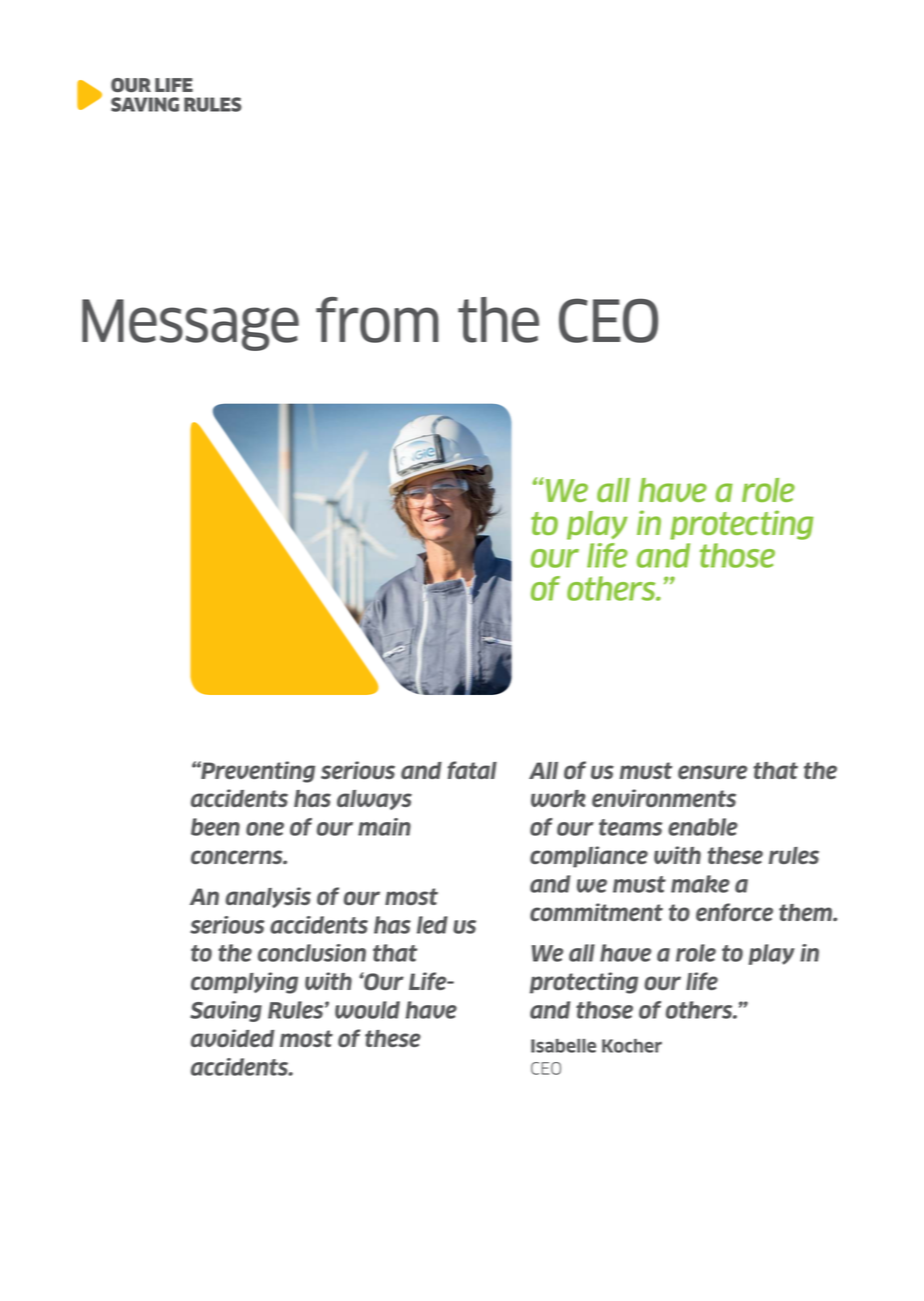  What do you see at coordinates (432, 925) in the image?
I see `led` at bounding box center [432, 925].
